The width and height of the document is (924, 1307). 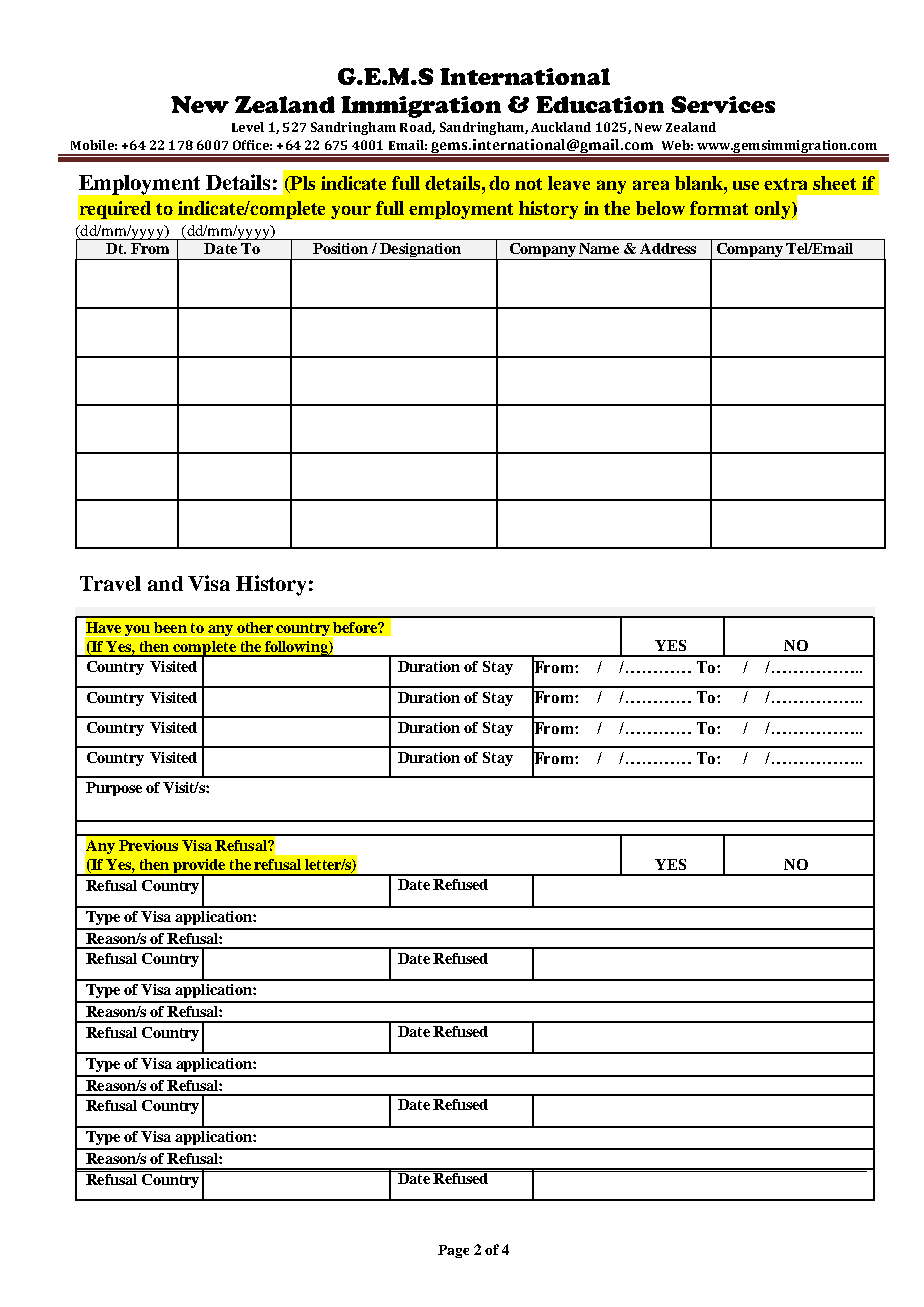 What do you see at coordinates (110, 583) in the document?
I see `Travel` at bounding box center [110, 583].
